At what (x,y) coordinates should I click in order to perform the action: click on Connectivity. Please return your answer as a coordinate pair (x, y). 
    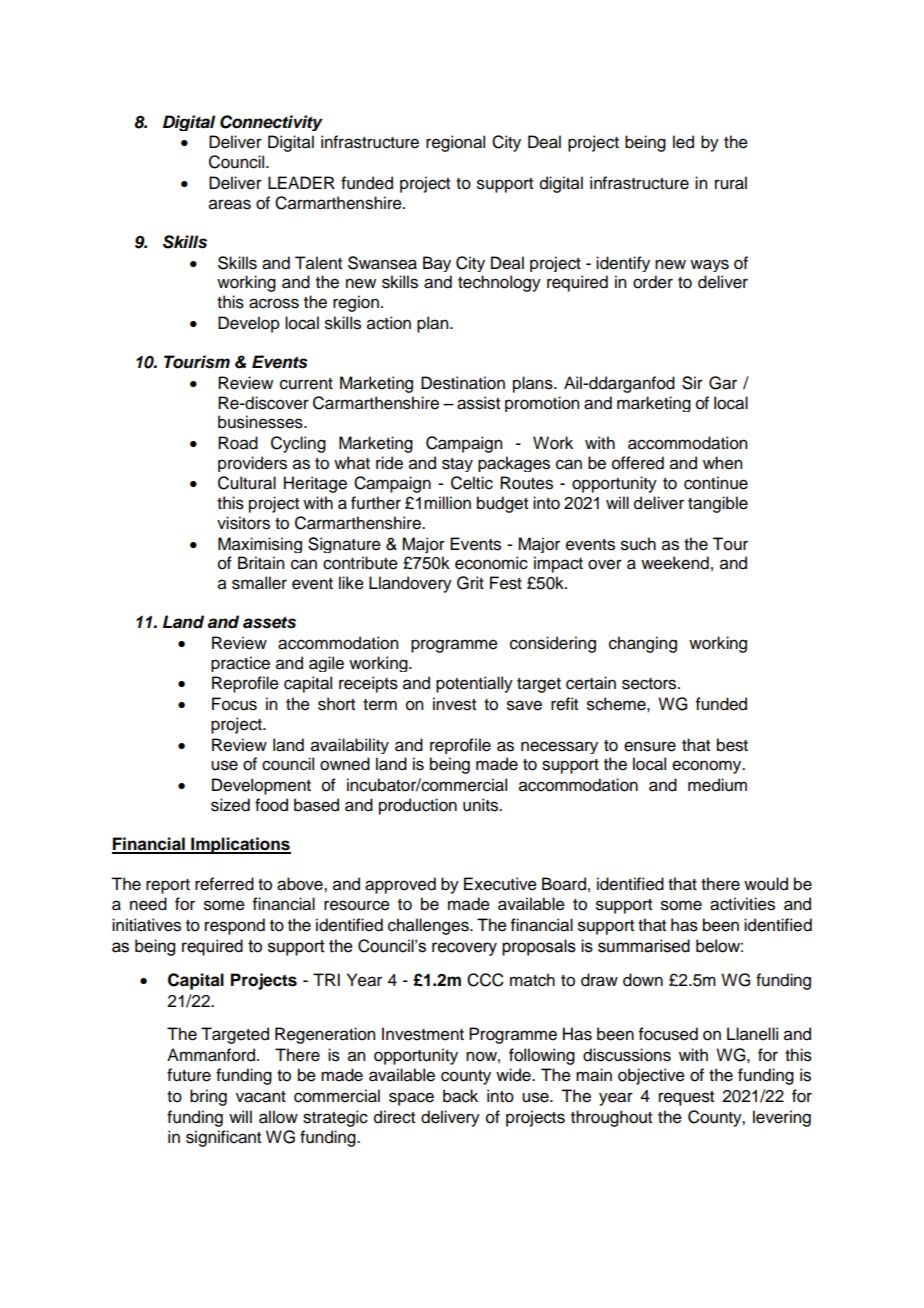
    Looking at the image, I should click on (271, 123).
